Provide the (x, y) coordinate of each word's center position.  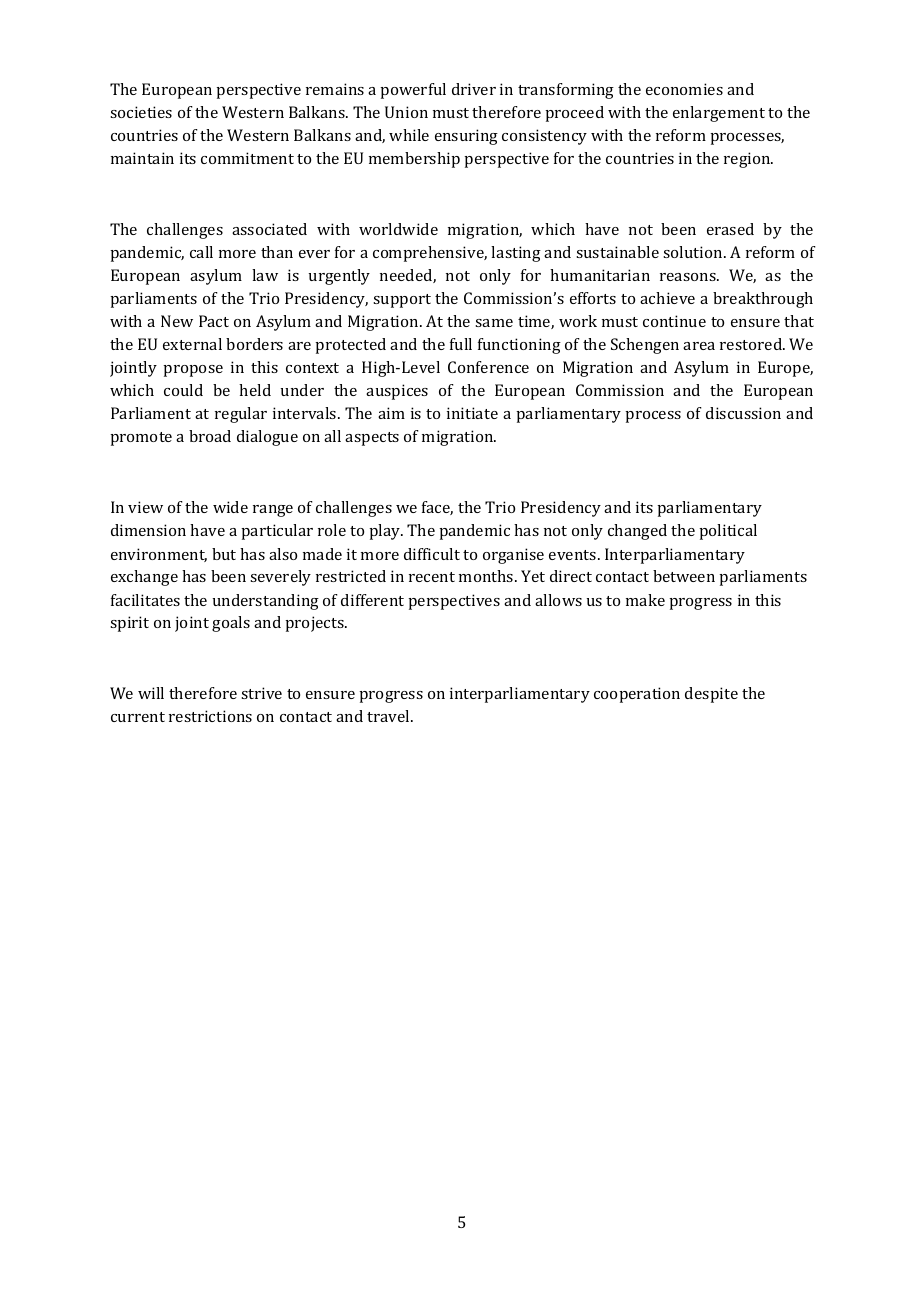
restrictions (210, 716)
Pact (214, 321)
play (386, 532)
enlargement (719, 114)
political (728, 532)
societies (141, 112)
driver (474, 89)
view (145, 507)
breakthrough (763, 300)
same (494, 323)
